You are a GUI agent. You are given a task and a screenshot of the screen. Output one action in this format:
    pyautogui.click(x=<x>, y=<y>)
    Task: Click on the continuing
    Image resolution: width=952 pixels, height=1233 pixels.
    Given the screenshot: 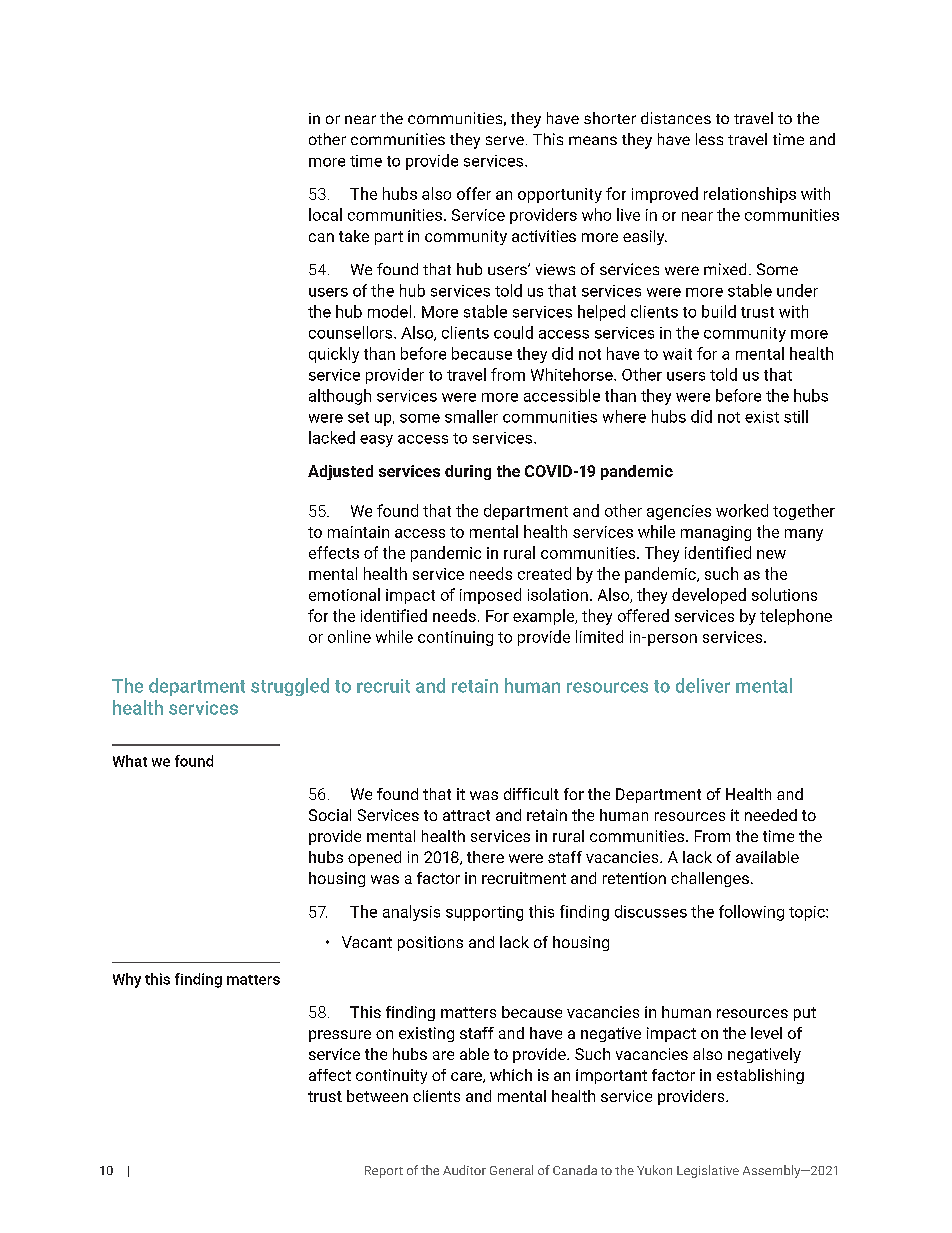 What is the action you would take?
    pyautogui.click(x=455, y=638)
